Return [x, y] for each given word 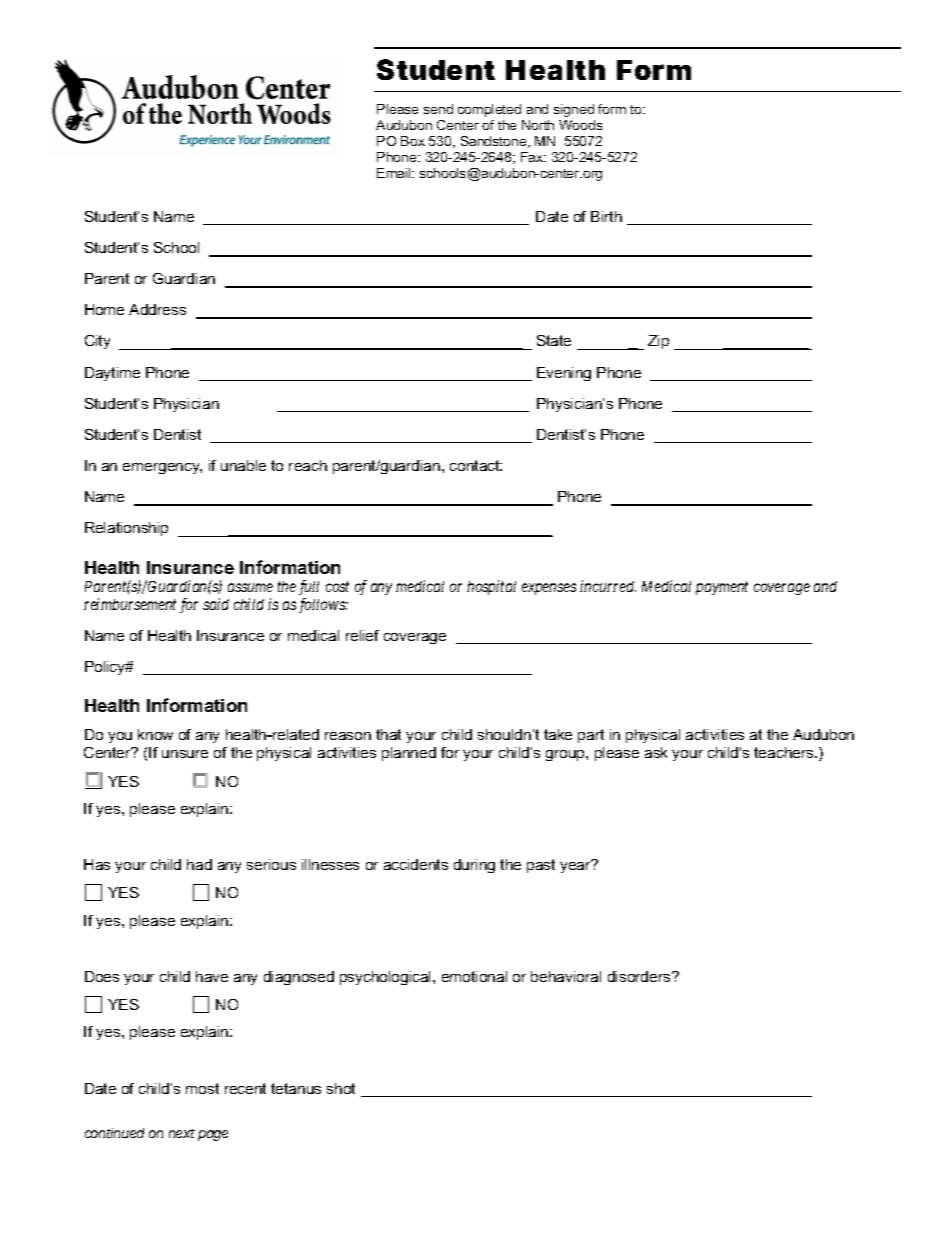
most [202, 1088]
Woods [580, 125]
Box [413, 141]
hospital [491, 587]
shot [341, 1088]
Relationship [126, 529]
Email [395, 173]
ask [656, 752]
